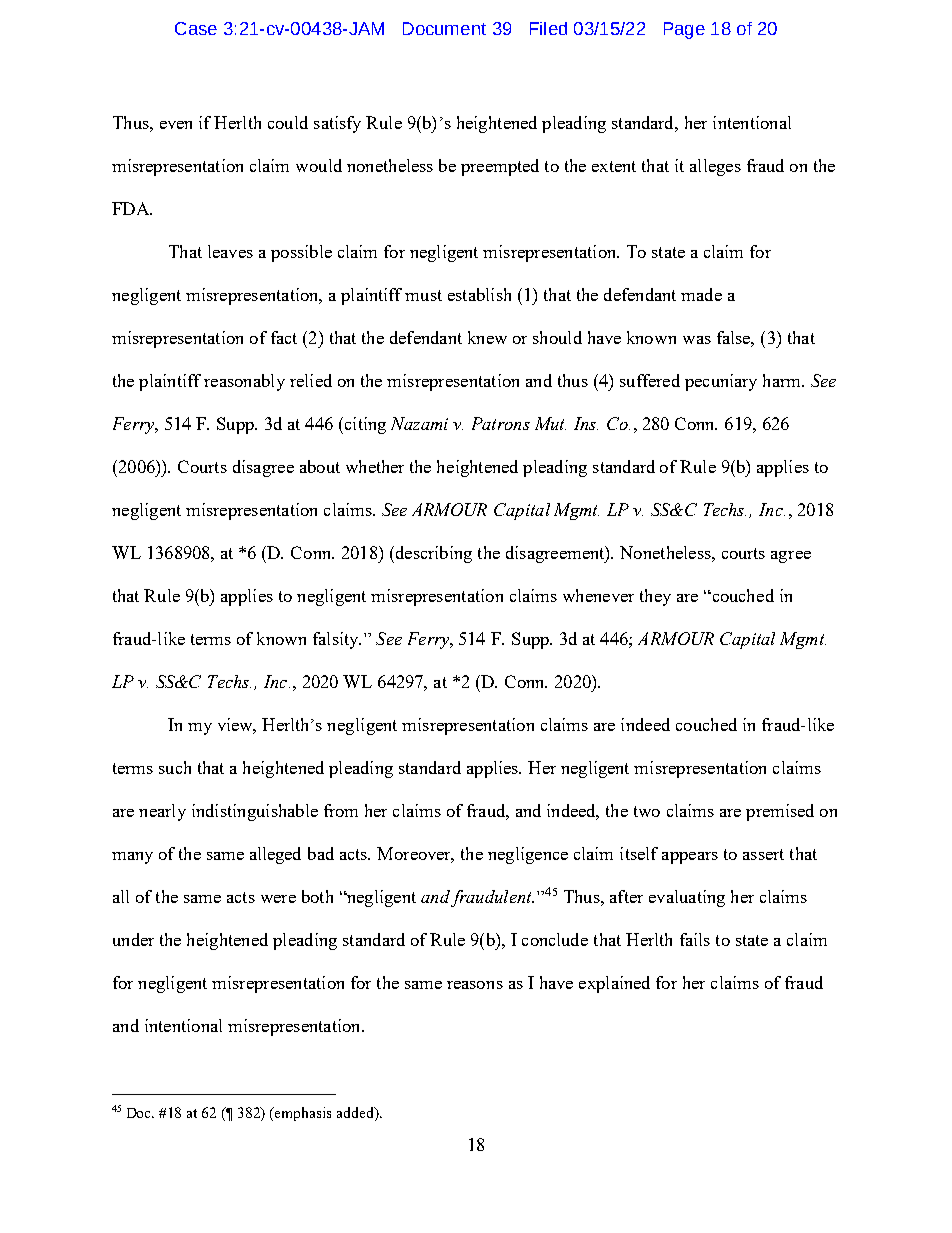 The image size is (952, 1233). I want to click on falsity, so click(337, 640).
